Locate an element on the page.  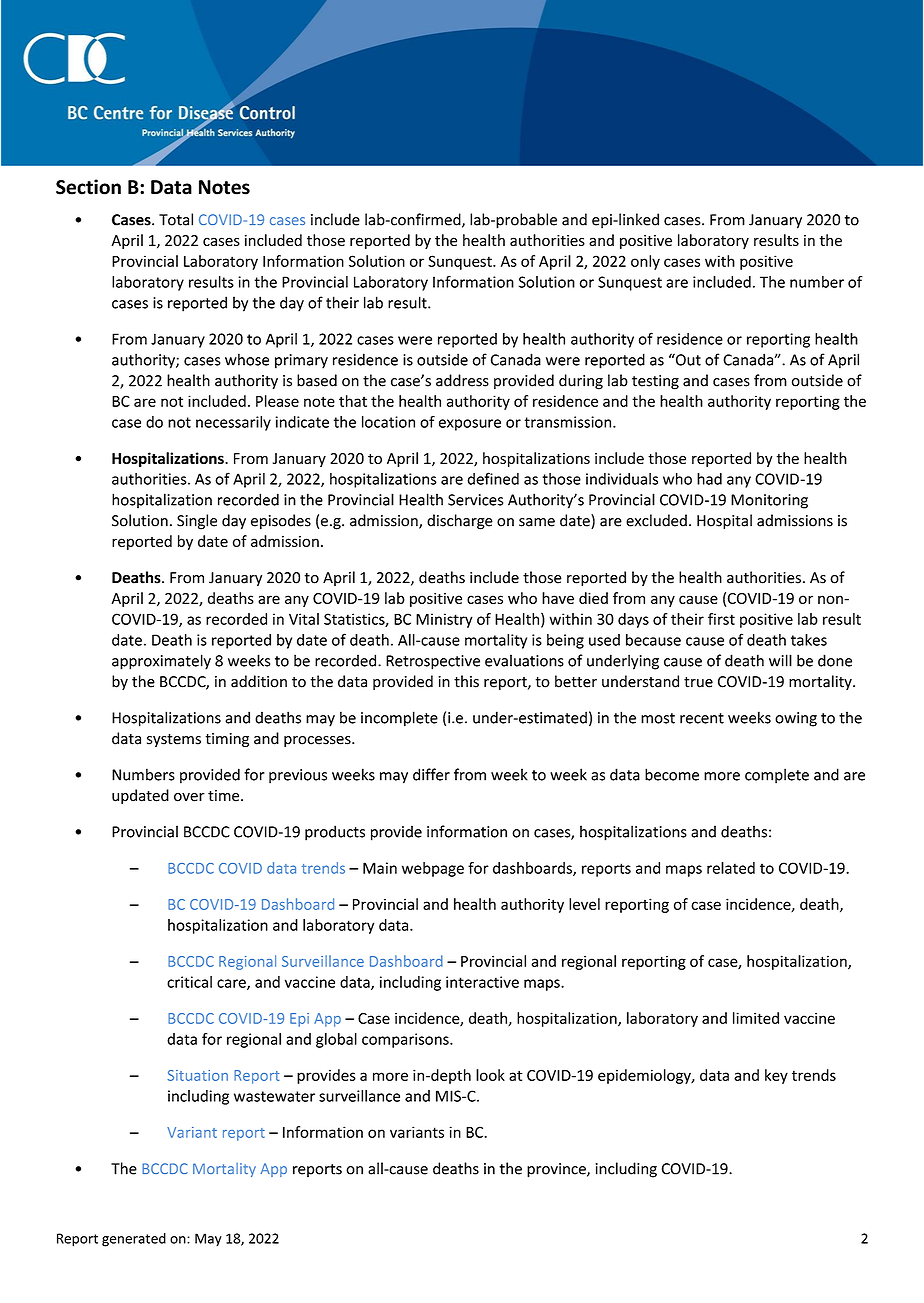
only is located at coordinates (645, 262).
